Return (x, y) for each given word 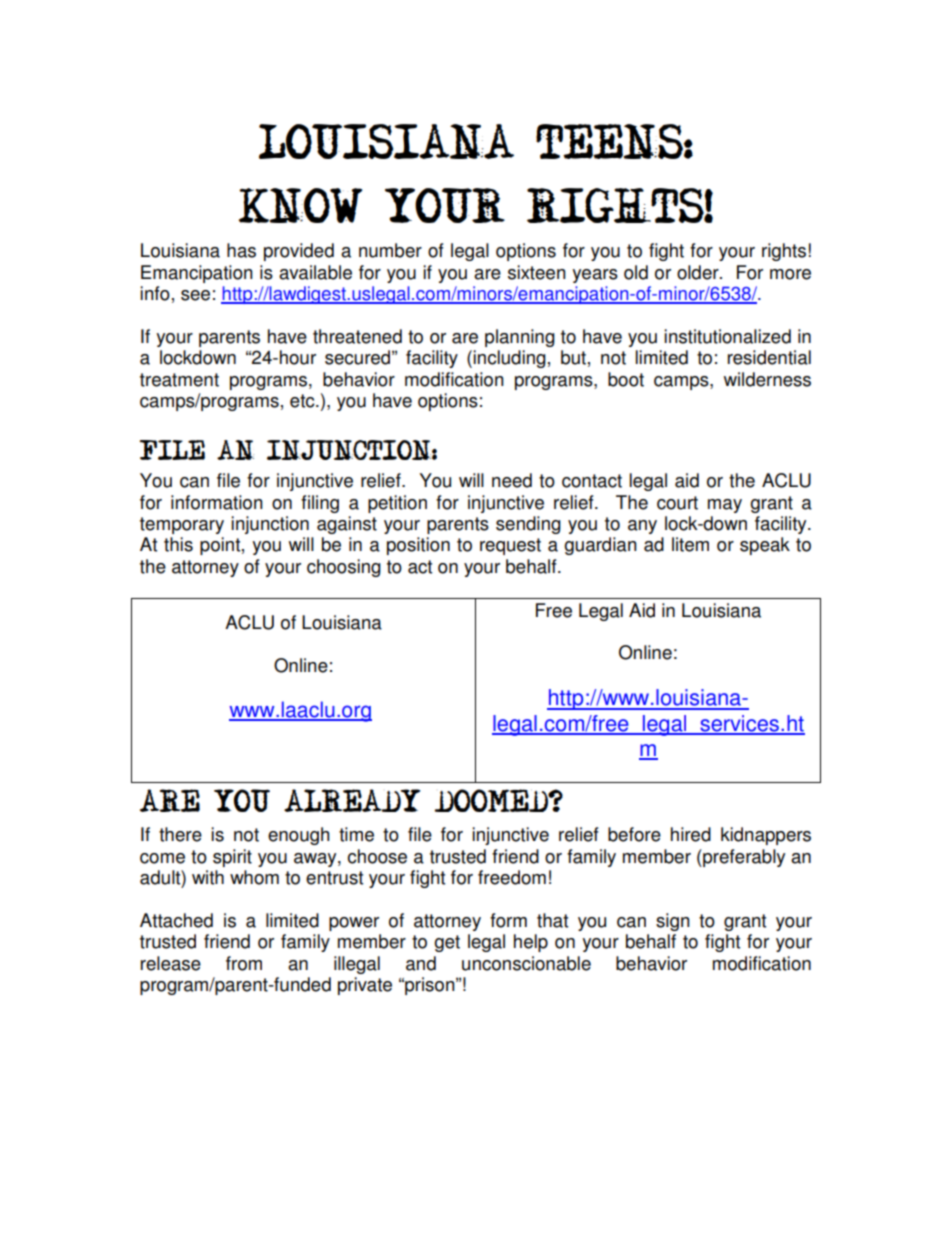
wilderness (767, 379)
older (699, 272)
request (510, 546)
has (241, 250)
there (180, 834)
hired (691, 834)
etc (303, 401)
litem (690, 544)
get (447, 943)
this (178, 544)
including (509, 359)
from (244, 963)
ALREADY (352, 800)
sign (673, 922)
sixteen (537, 272)
